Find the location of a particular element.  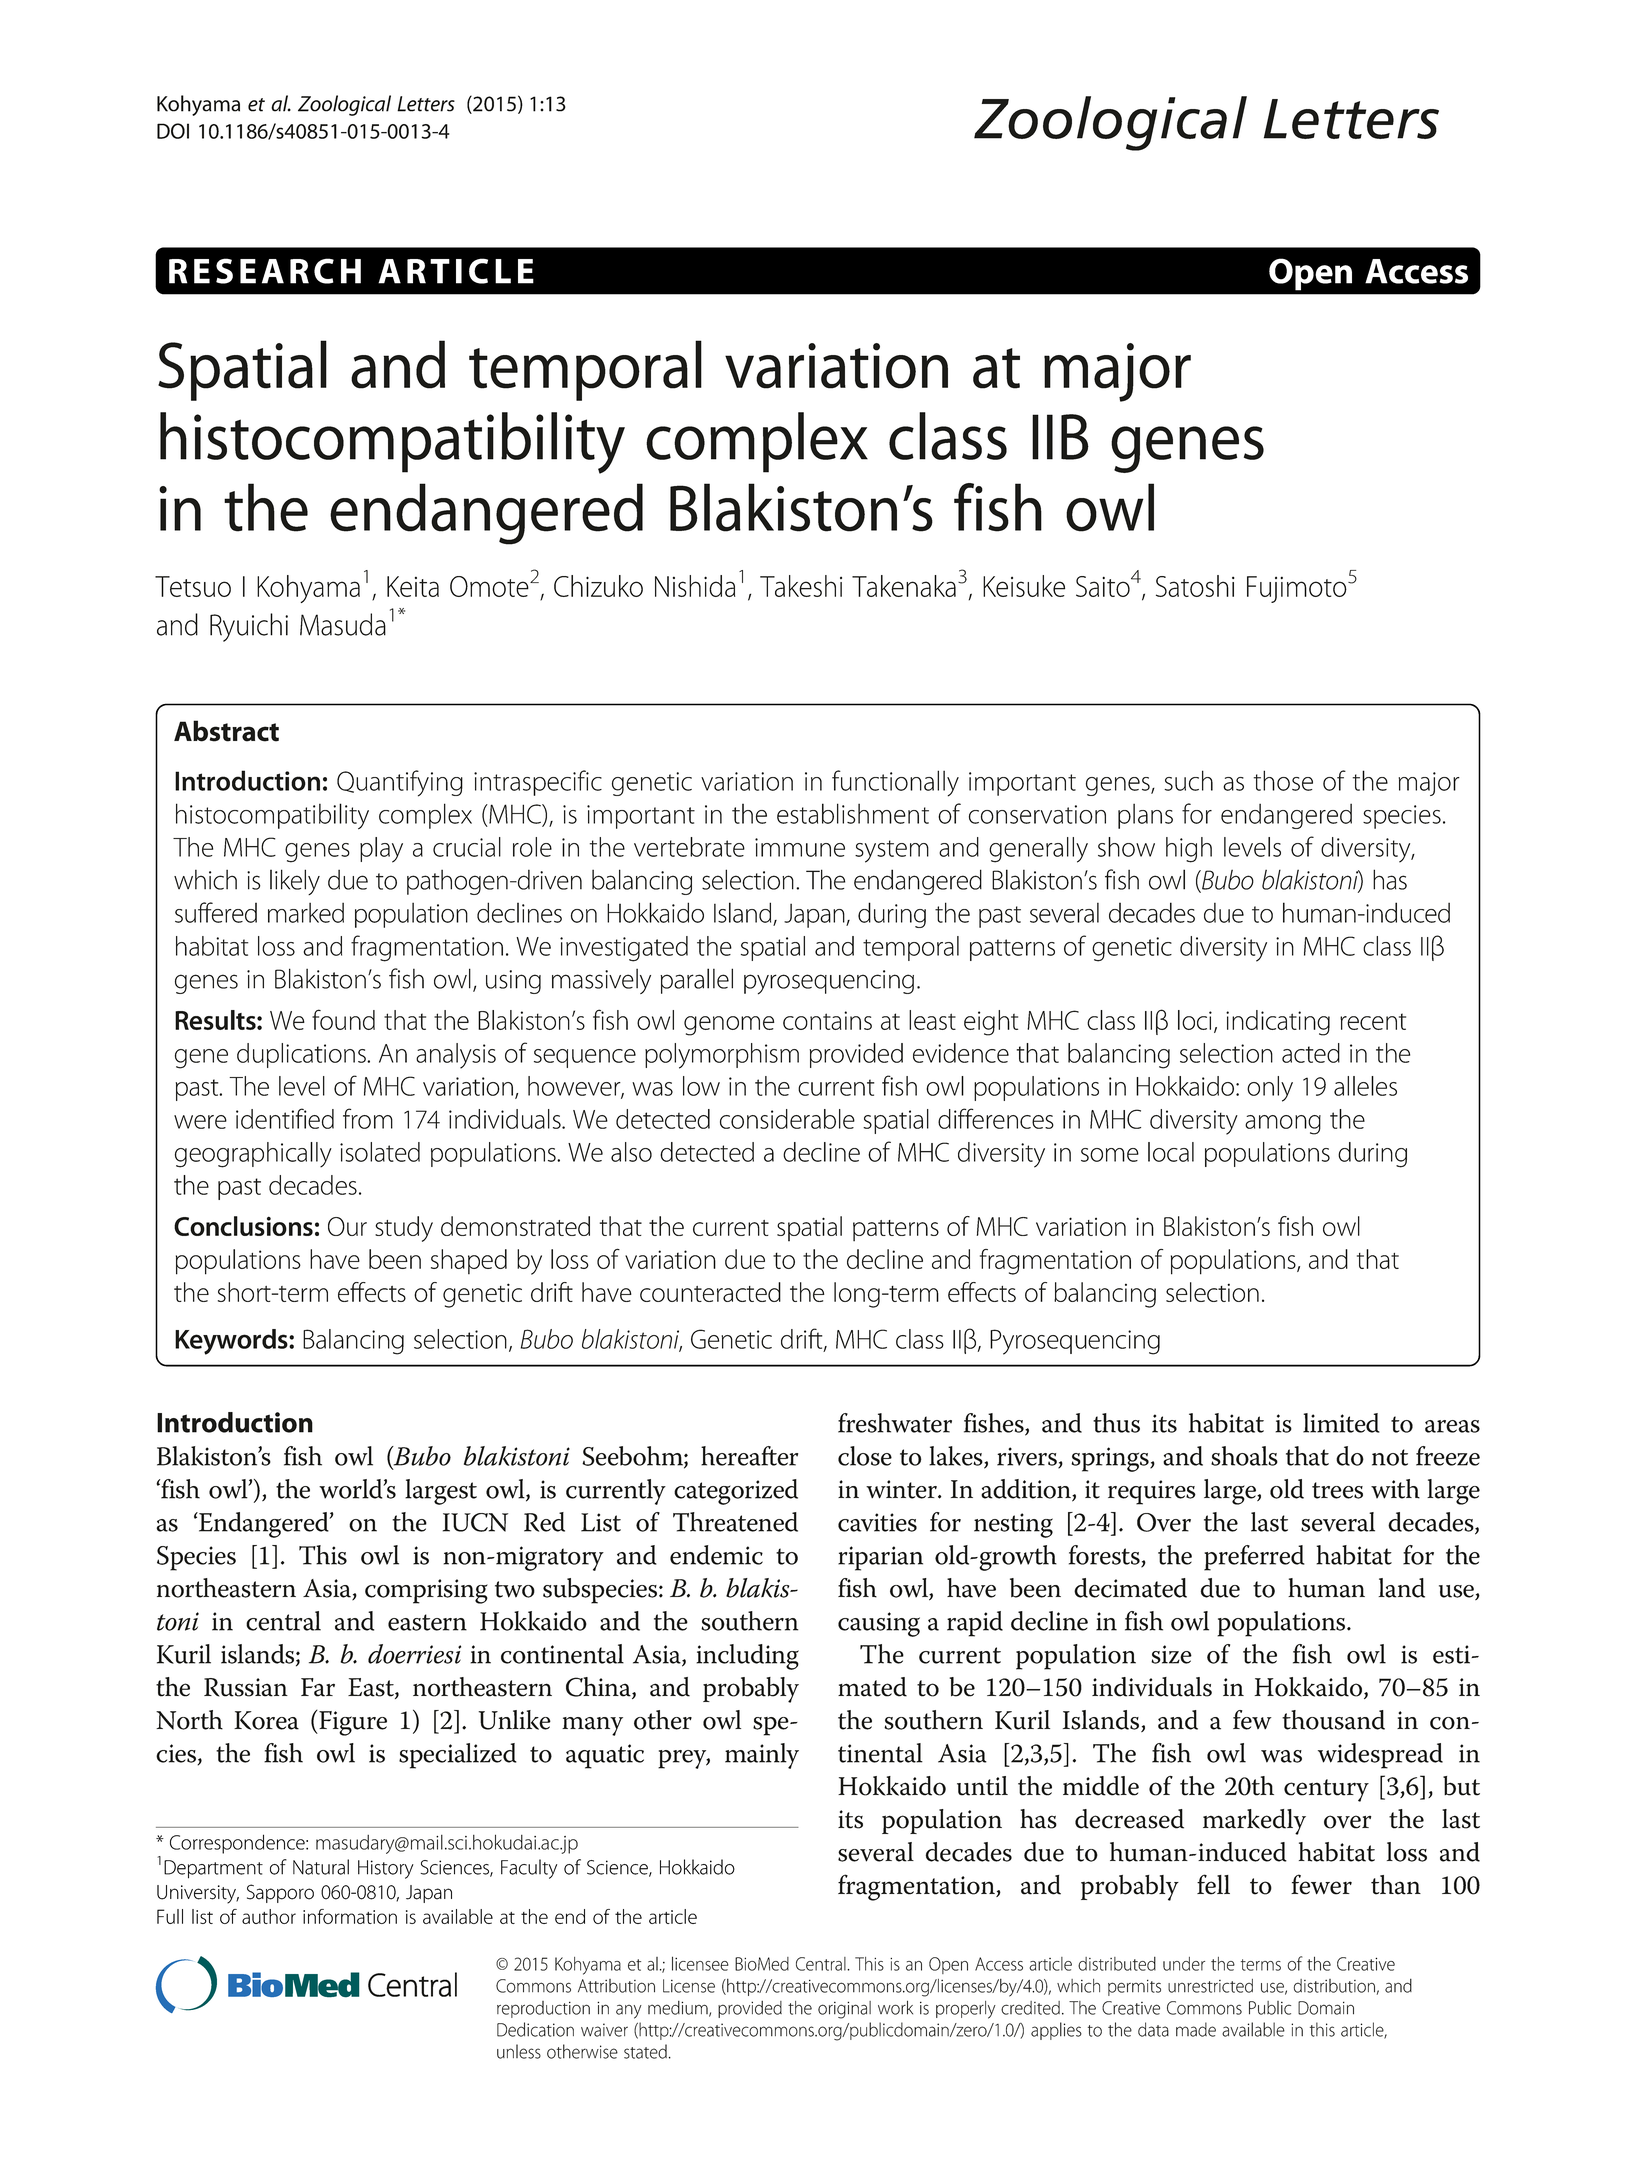

original is located at coordinates (844, 2010).
